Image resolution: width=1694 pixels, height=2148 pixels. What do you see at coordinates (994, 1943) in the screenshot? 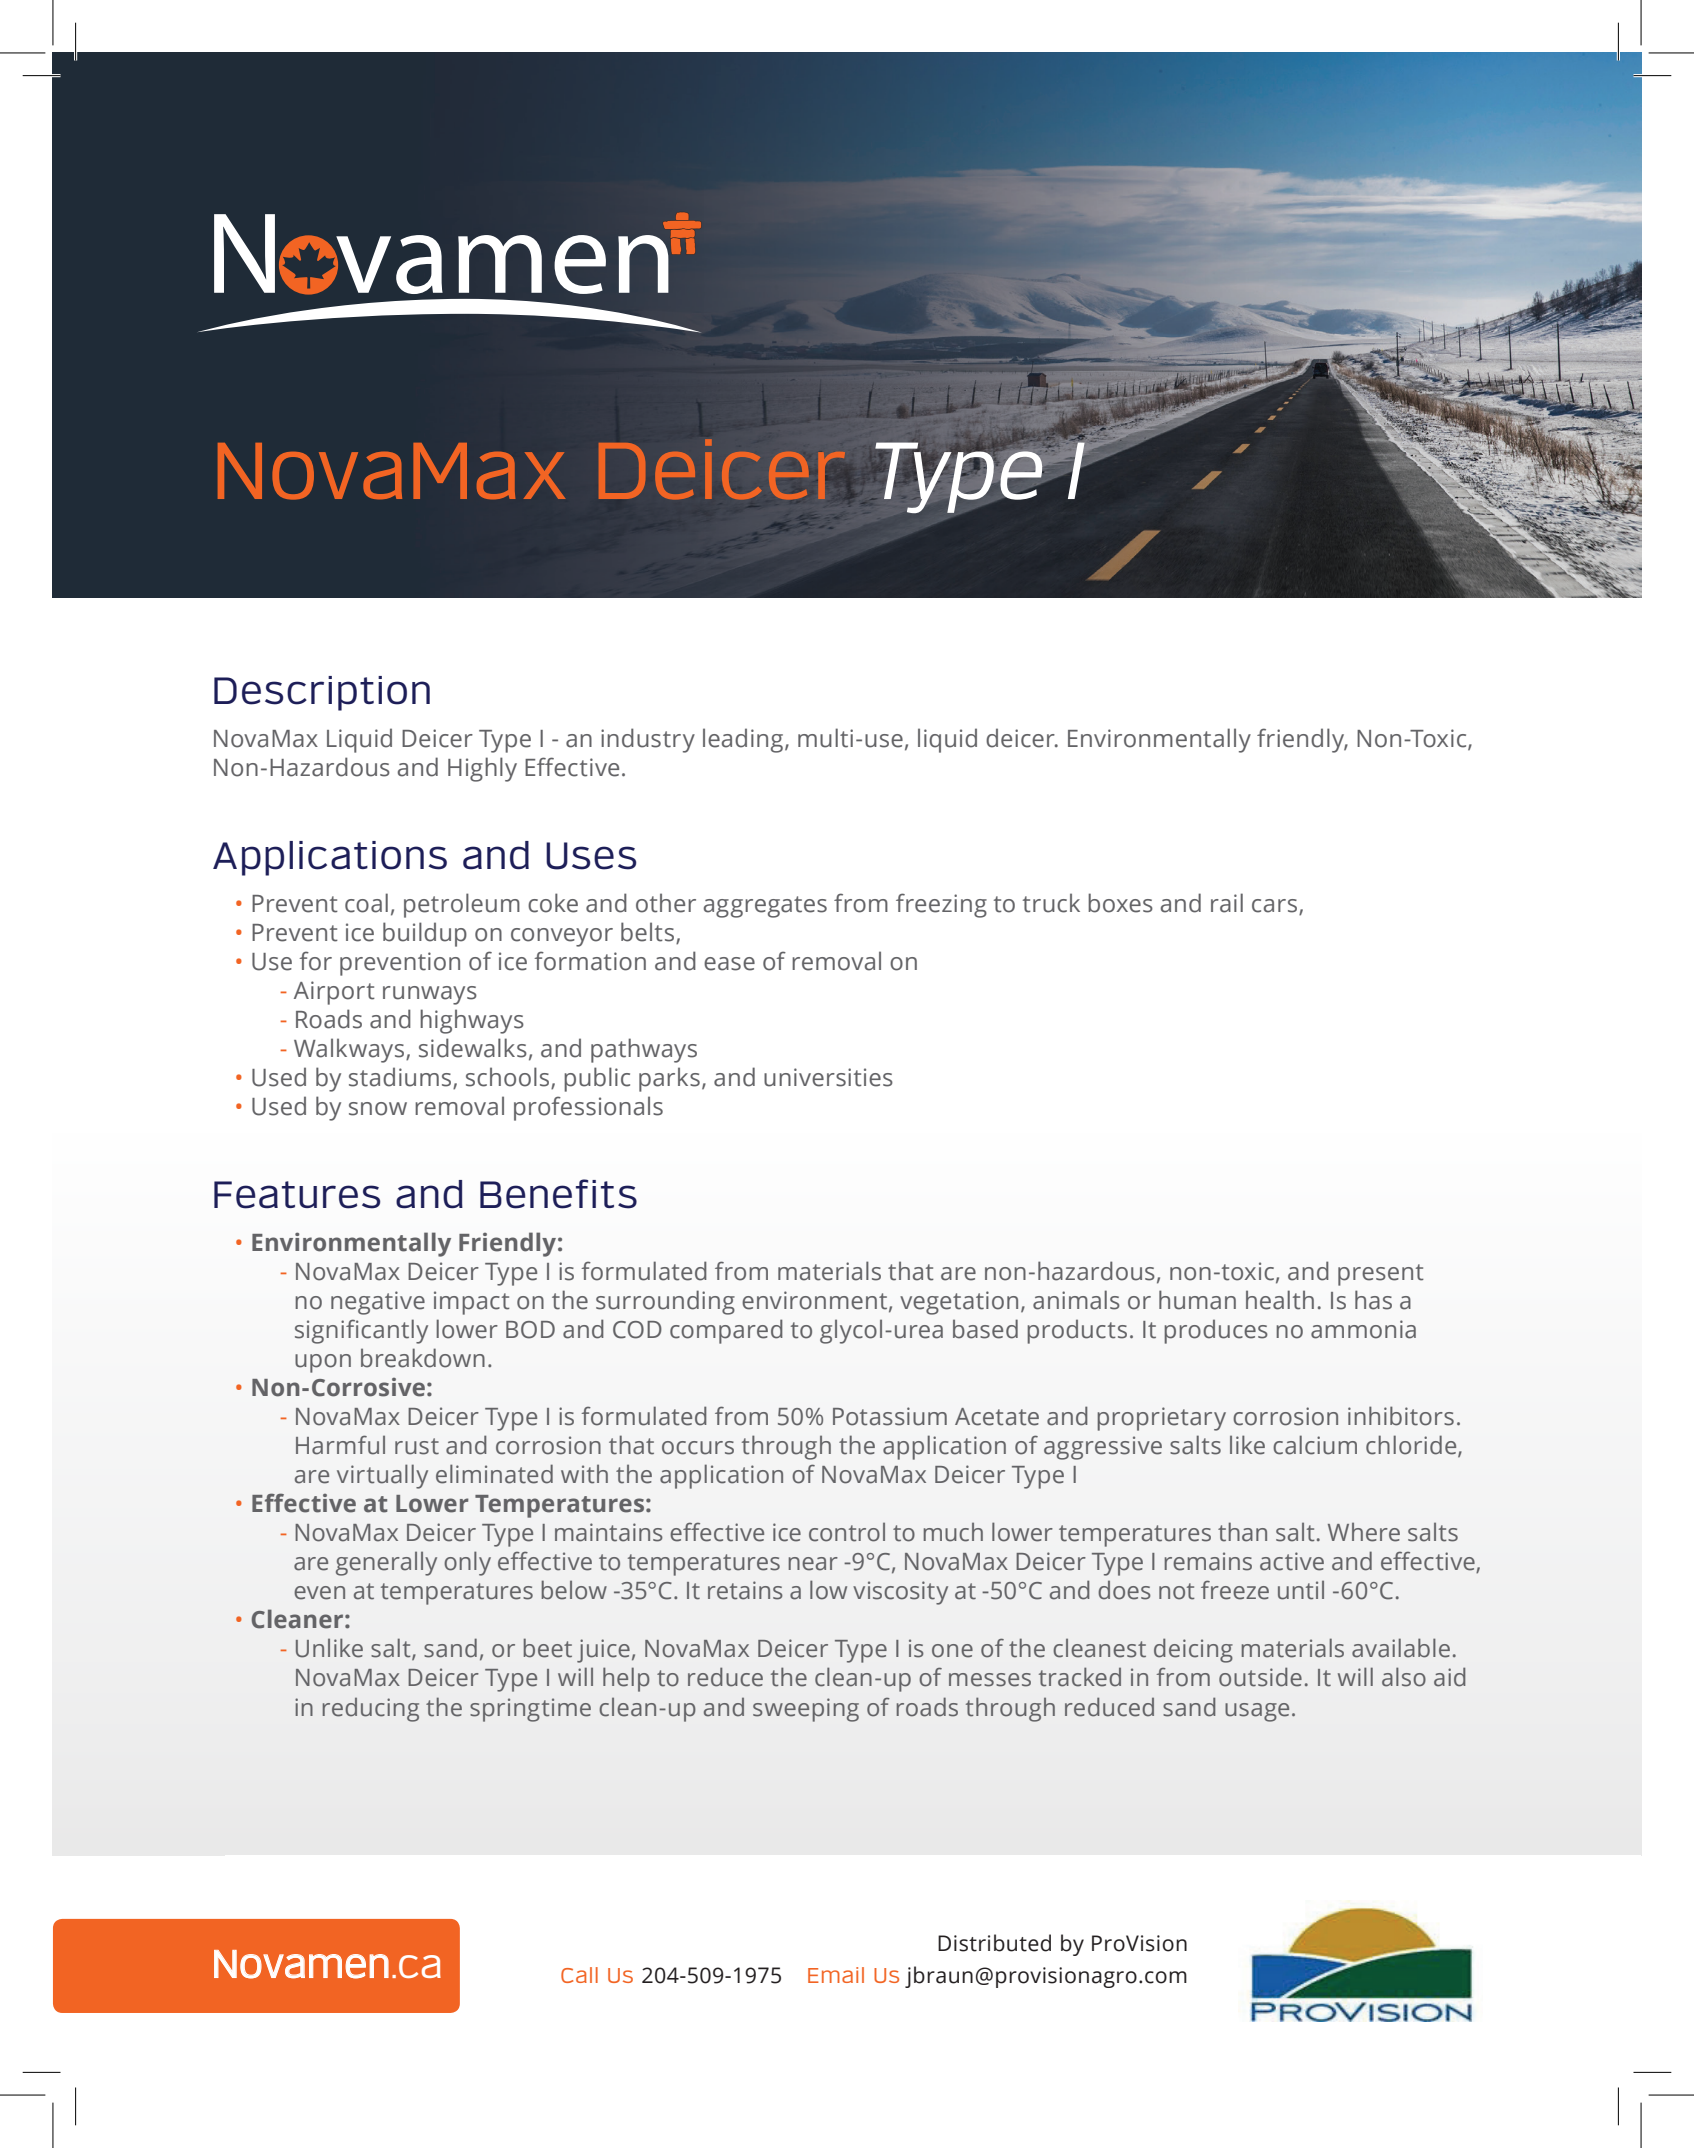
I see `Distributed` at bounding box center [994, 1943].
